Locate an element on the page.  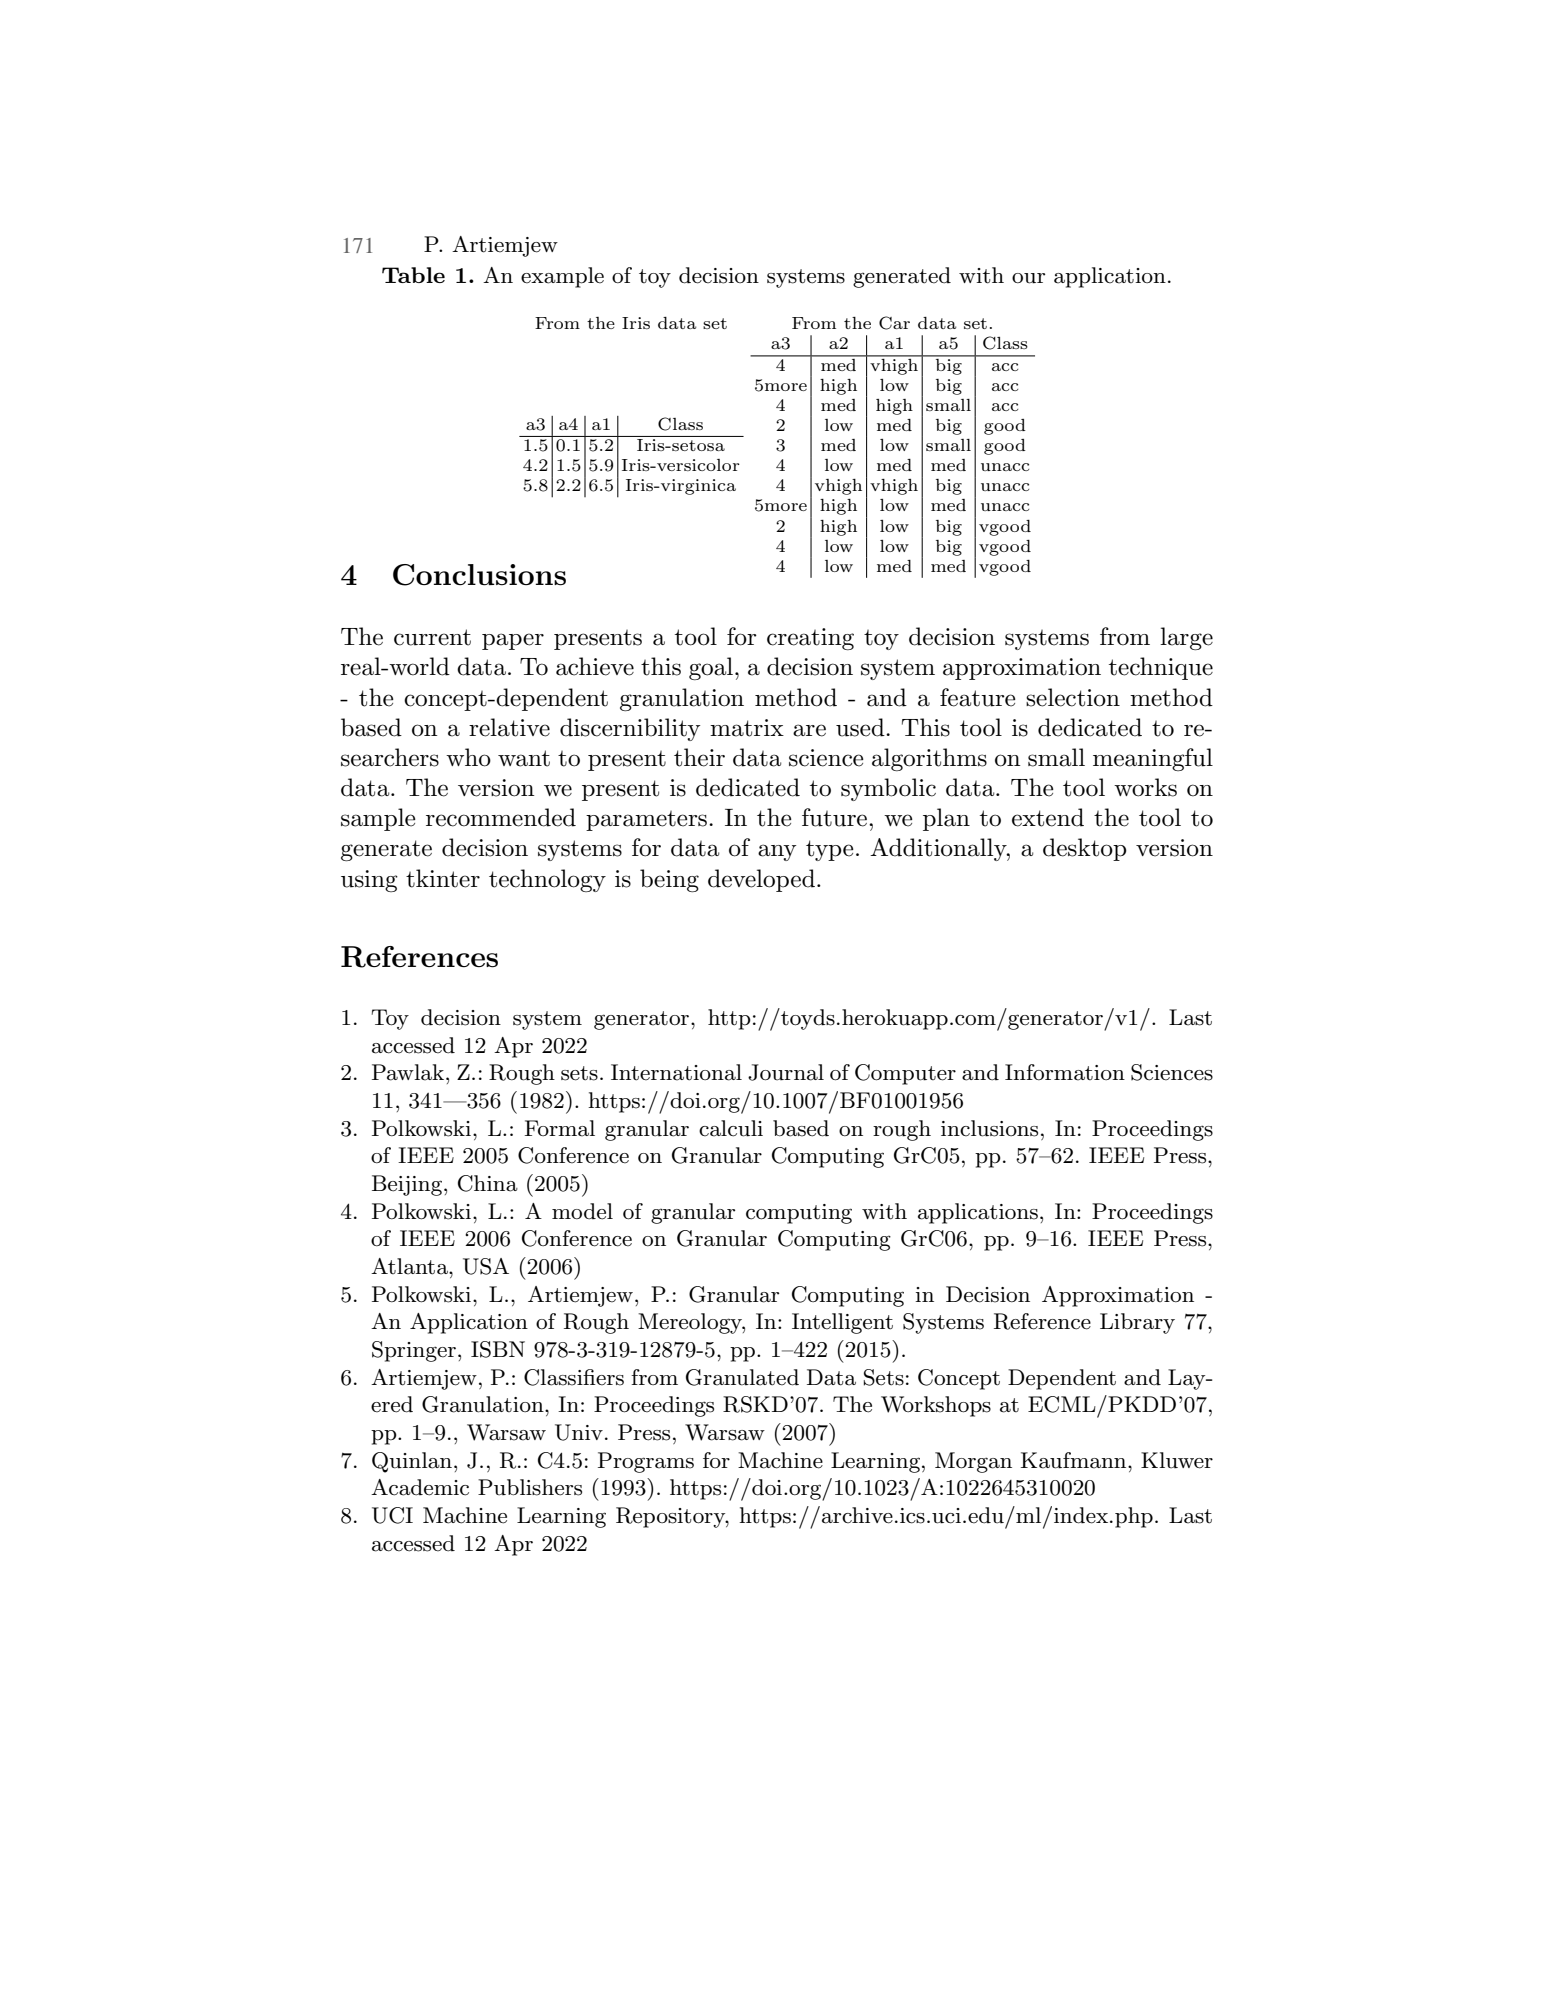
tkinter is located at coordinates (443, 878).
